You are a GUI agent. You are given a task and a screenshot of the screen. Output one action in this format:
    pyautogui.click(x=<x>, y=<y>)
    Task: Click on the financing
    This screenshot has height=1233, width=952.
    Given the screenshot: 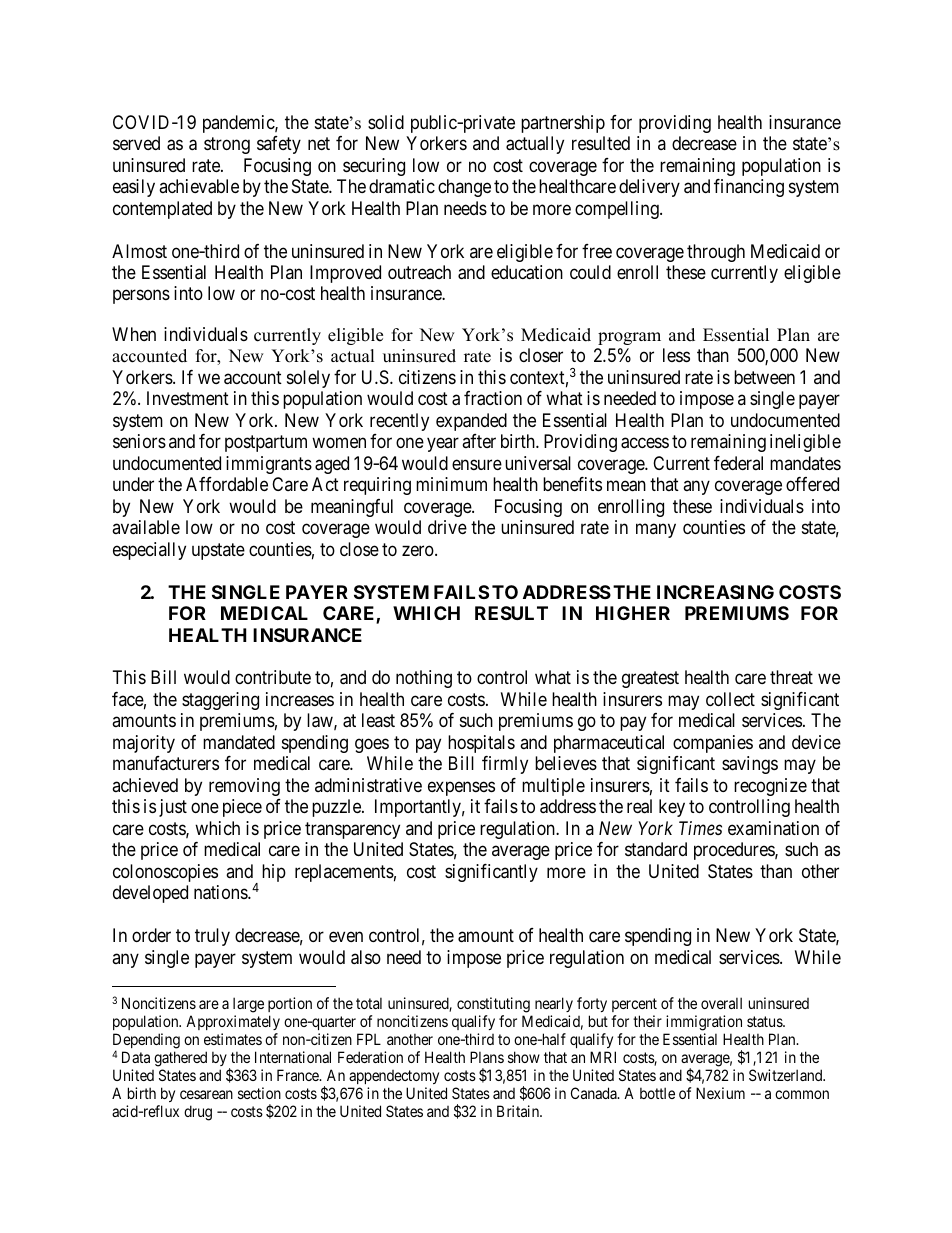 What is the action you would take?
    pyautogui.click(x=749, y=188)
